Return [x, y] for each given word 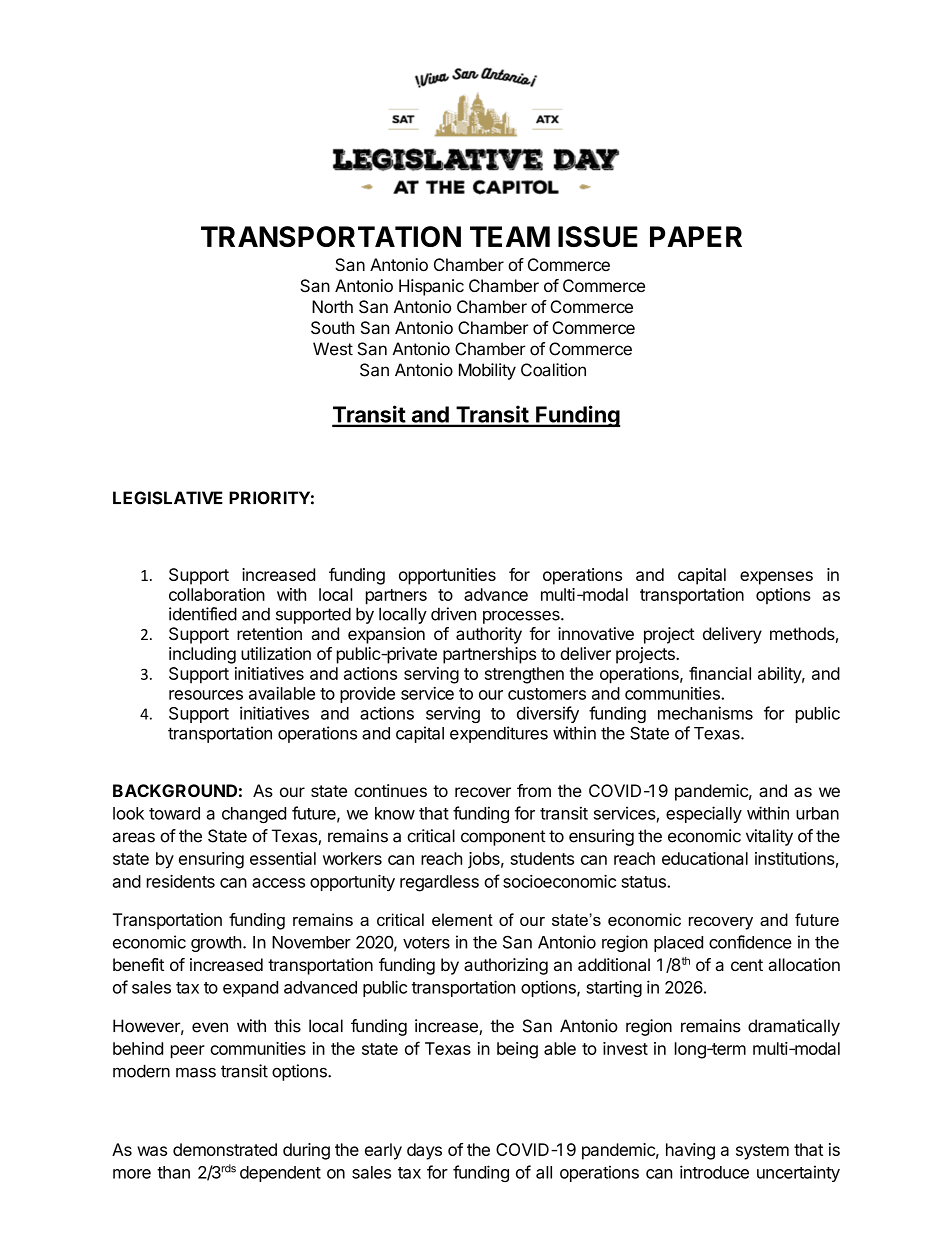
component [503, 838]
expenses [776, 578]
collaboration [217, 594]
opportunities [447, 576]
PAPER [696, 236]
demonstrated [225, 1149]
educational [705, 858]
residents [181, 881]
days [424, 1151]
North [332, 306]
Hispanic [431, 287]
